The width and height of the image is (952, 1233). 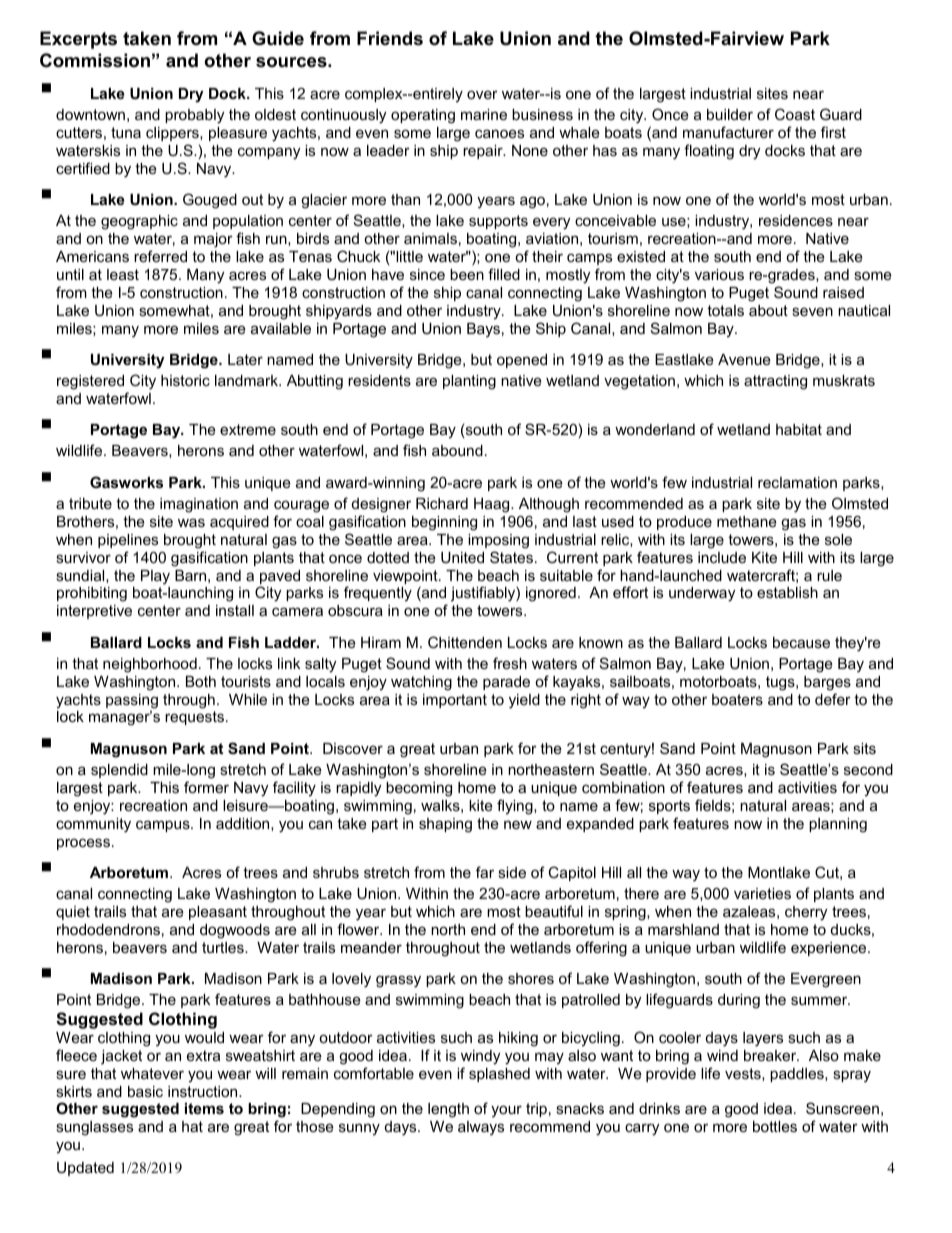 What do you see at coordinates (194, 116) in the image?
I see `probably` at bounding box center [194, 116].
